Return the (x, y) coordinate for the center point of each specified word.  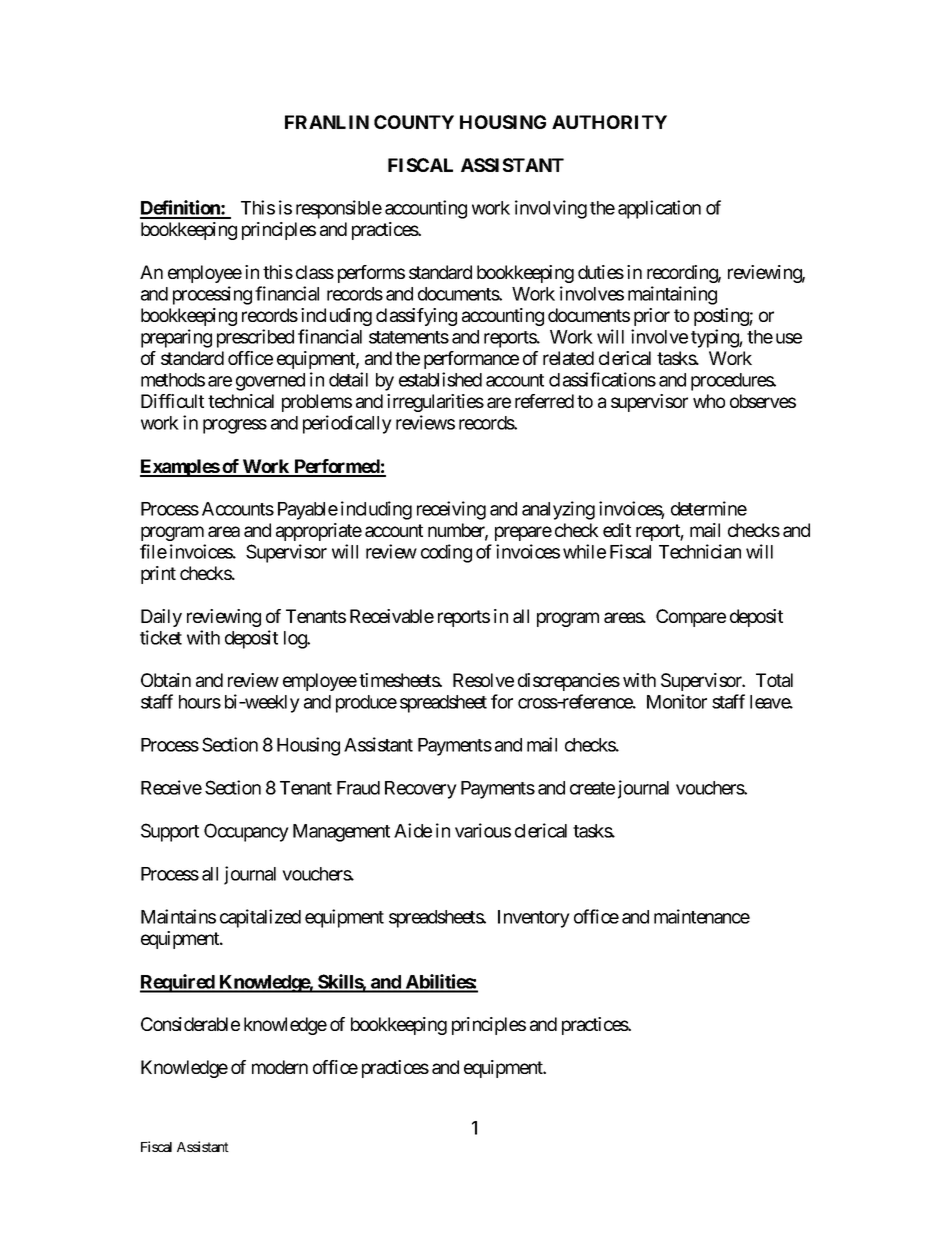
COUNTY (414, 122)
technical (241, 401)
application (659, 209)
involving (551, 209)
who (709, 401)
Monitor (677, 701)
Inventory (534, 919)
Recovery (421, 790)
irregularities (435, 403)
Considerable (190, 1024)
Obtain (166, 680)
